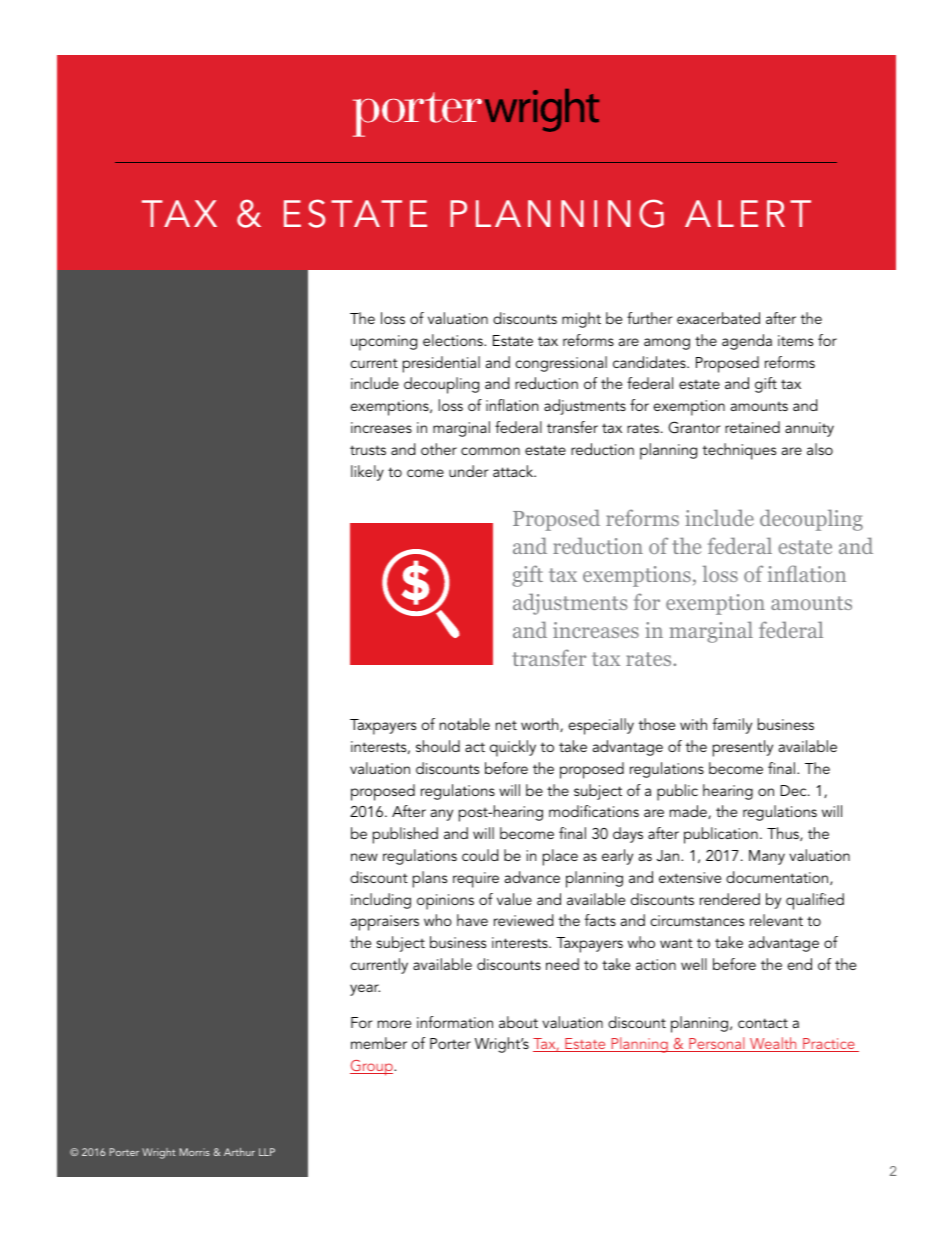 This page has width=952, height=1233. I want to click on Many, so click(767, 857).
